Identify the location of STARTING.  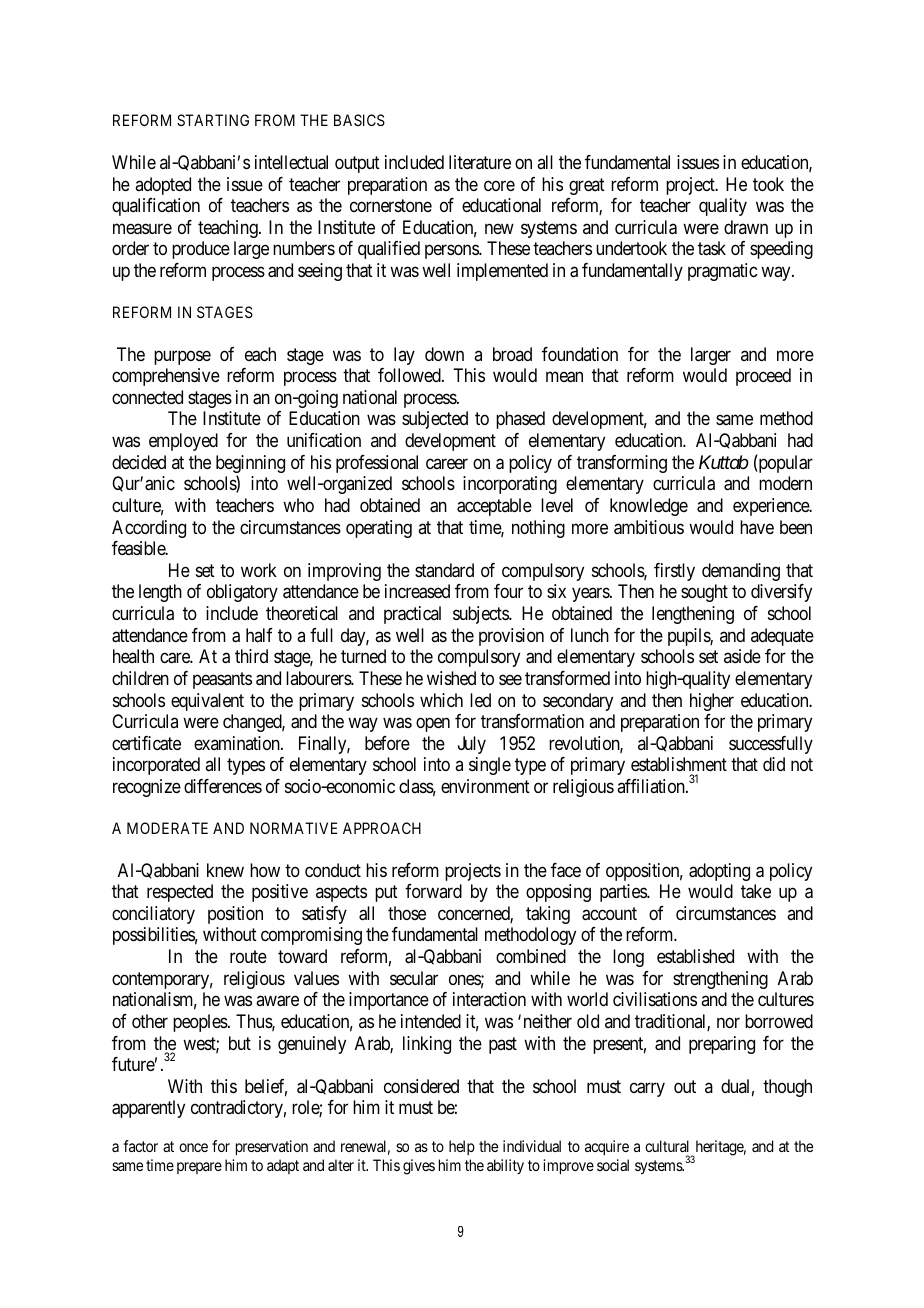
(213, 120).
